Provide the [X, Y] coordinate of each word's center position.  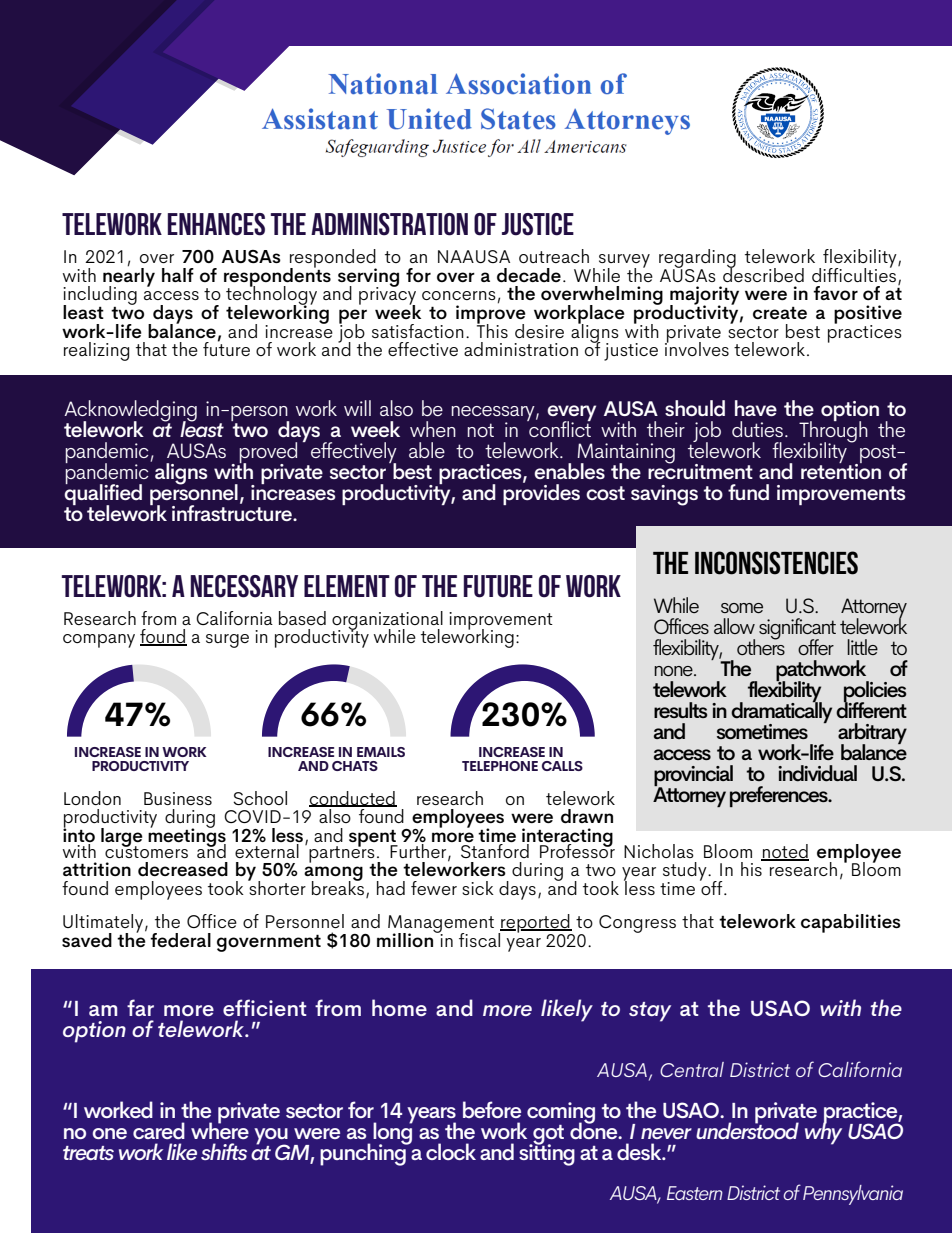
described [763, 273]
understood [747, 1129]
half [178, 275]
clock [451, 1151]
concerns [459, 295]
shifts [224, 1151]
